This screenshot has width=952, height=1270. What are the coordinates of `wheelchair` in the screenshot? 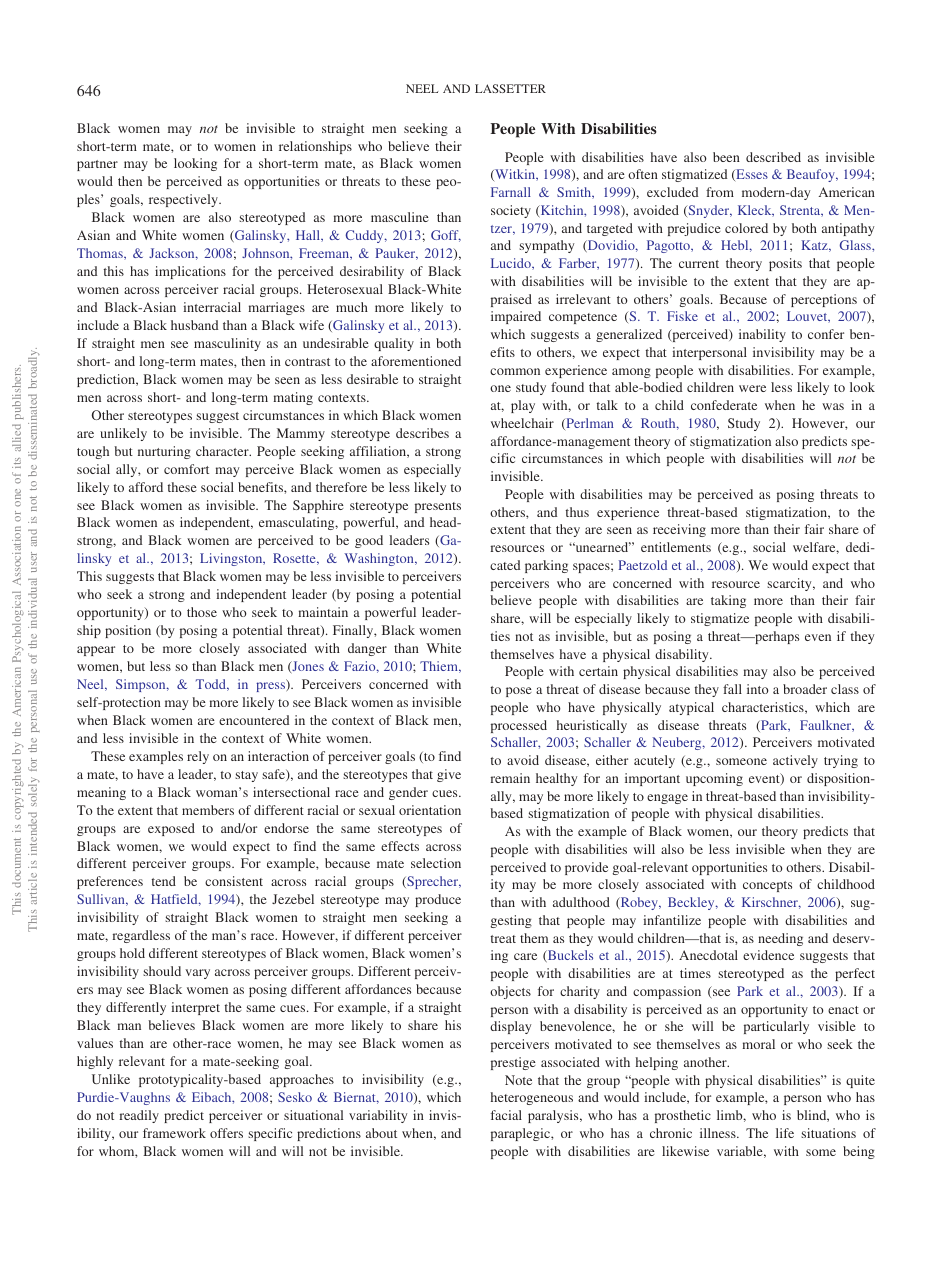 It's located at (522, 423).
